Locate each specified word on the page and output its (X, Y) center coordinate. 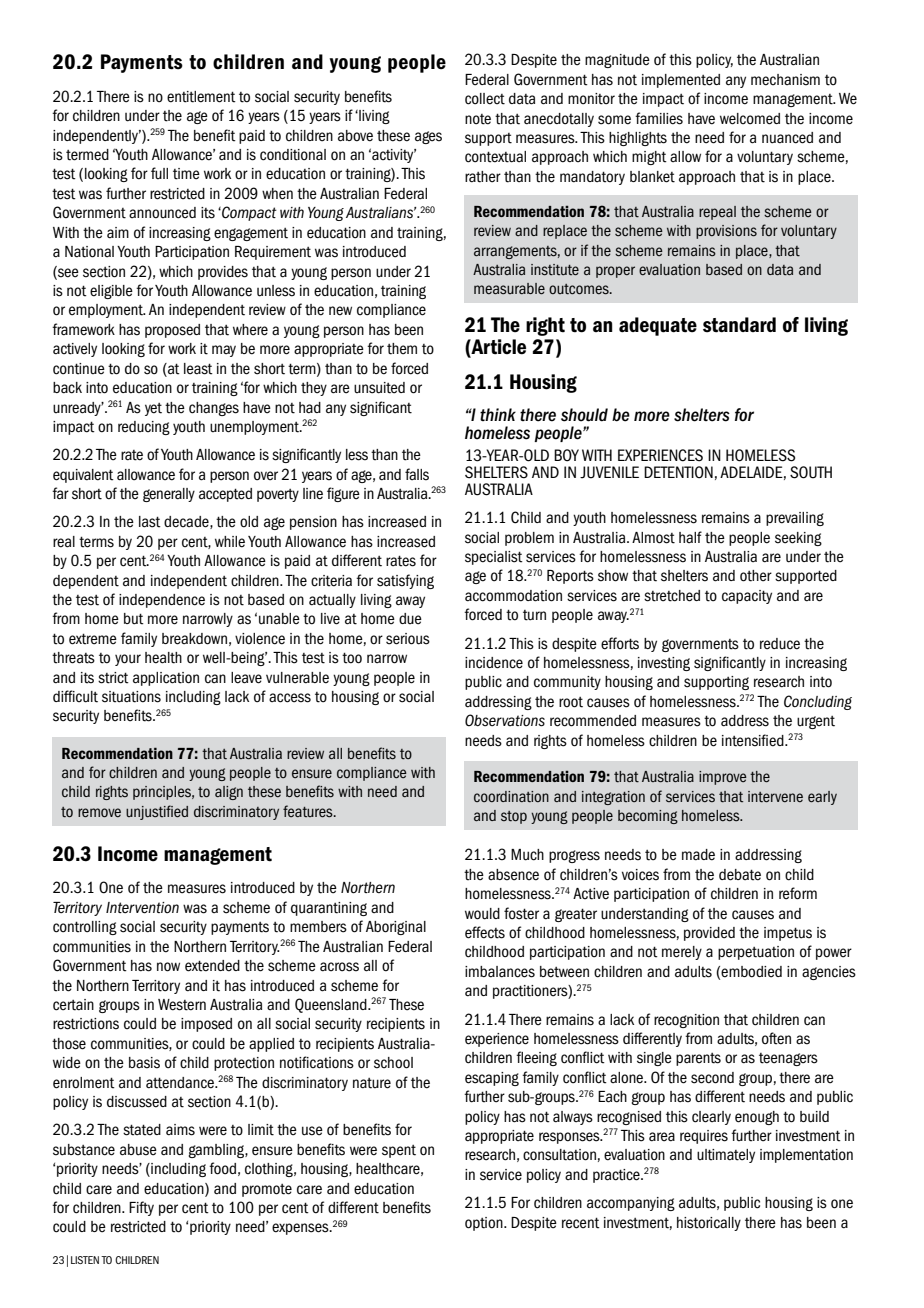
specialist (494, 558)
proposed (172, 331)
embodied (751, 972)
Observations (505, 720)
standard (739, 325)
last (150, 522)
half (690, 537)
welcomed (750, 119)
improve (723, 778)
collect (485, 99)
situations (131, 697)
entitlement (201, 97)
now (168, 967)
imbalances (500, 972)
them (402, 349)
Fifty (141, 1208)
